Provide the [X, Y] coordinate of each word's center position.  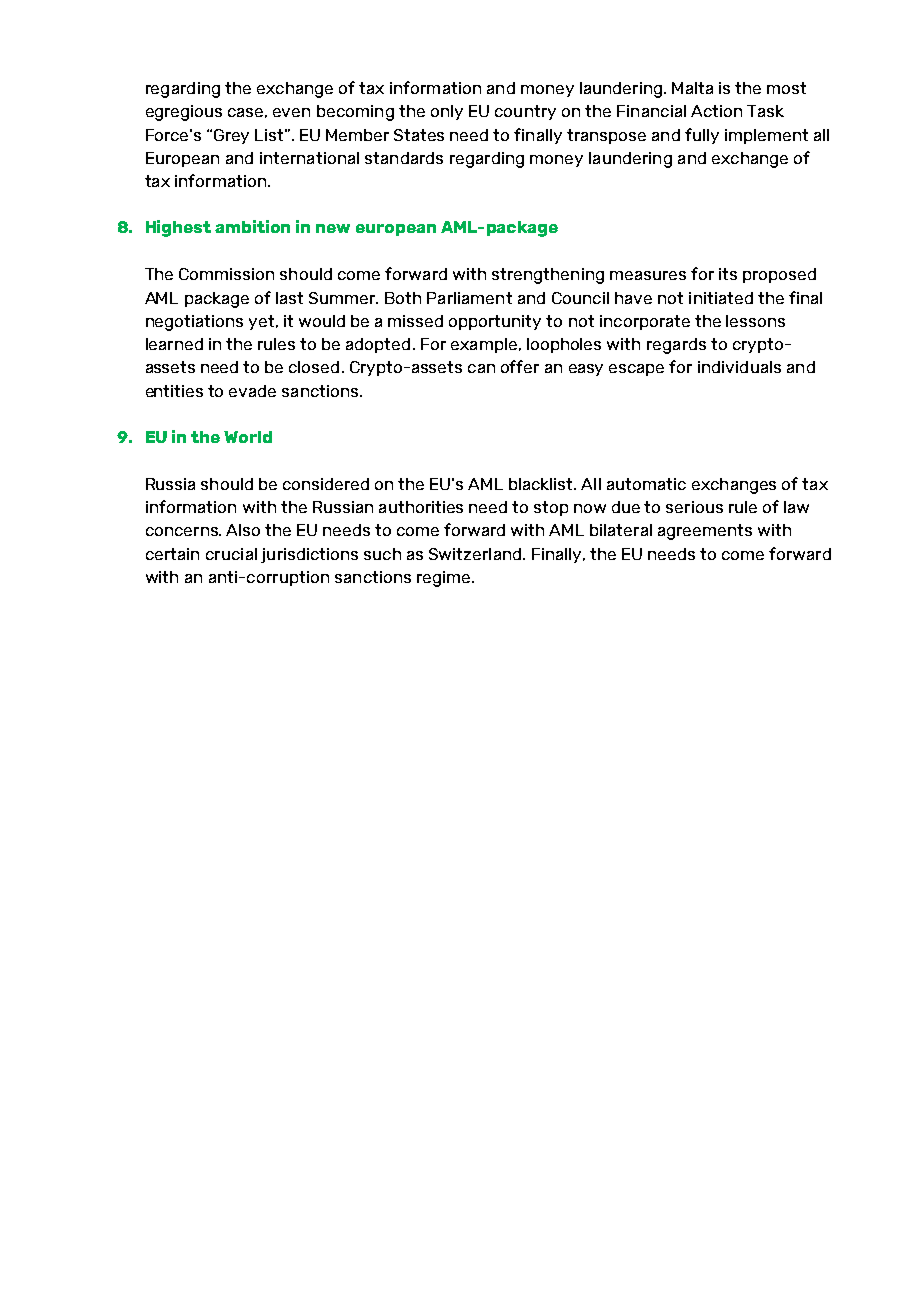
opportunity [495, 322]
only [447, 112]
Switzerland [476, 554]
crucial [231, 554]
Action [716, 111]
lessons [755, 321]
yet [263, 322]
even [291, 112]
